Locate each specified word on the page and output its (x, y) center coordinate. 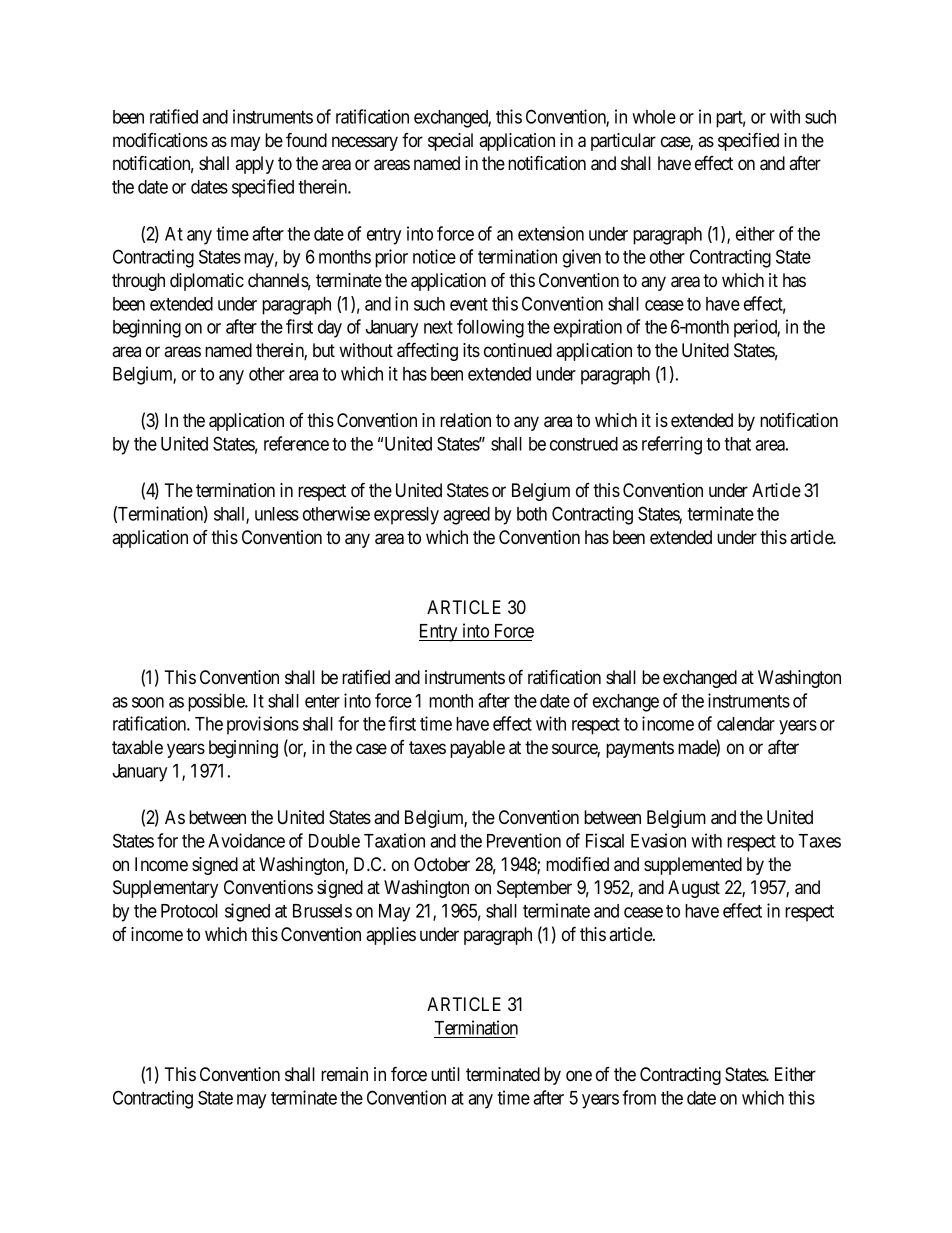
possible (217, 702)
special (450, 142)
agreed (466, 516)
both (532, 514)
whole (654, 117)
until (445, 1074)
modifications (160, 140)
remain (344, 1074)
